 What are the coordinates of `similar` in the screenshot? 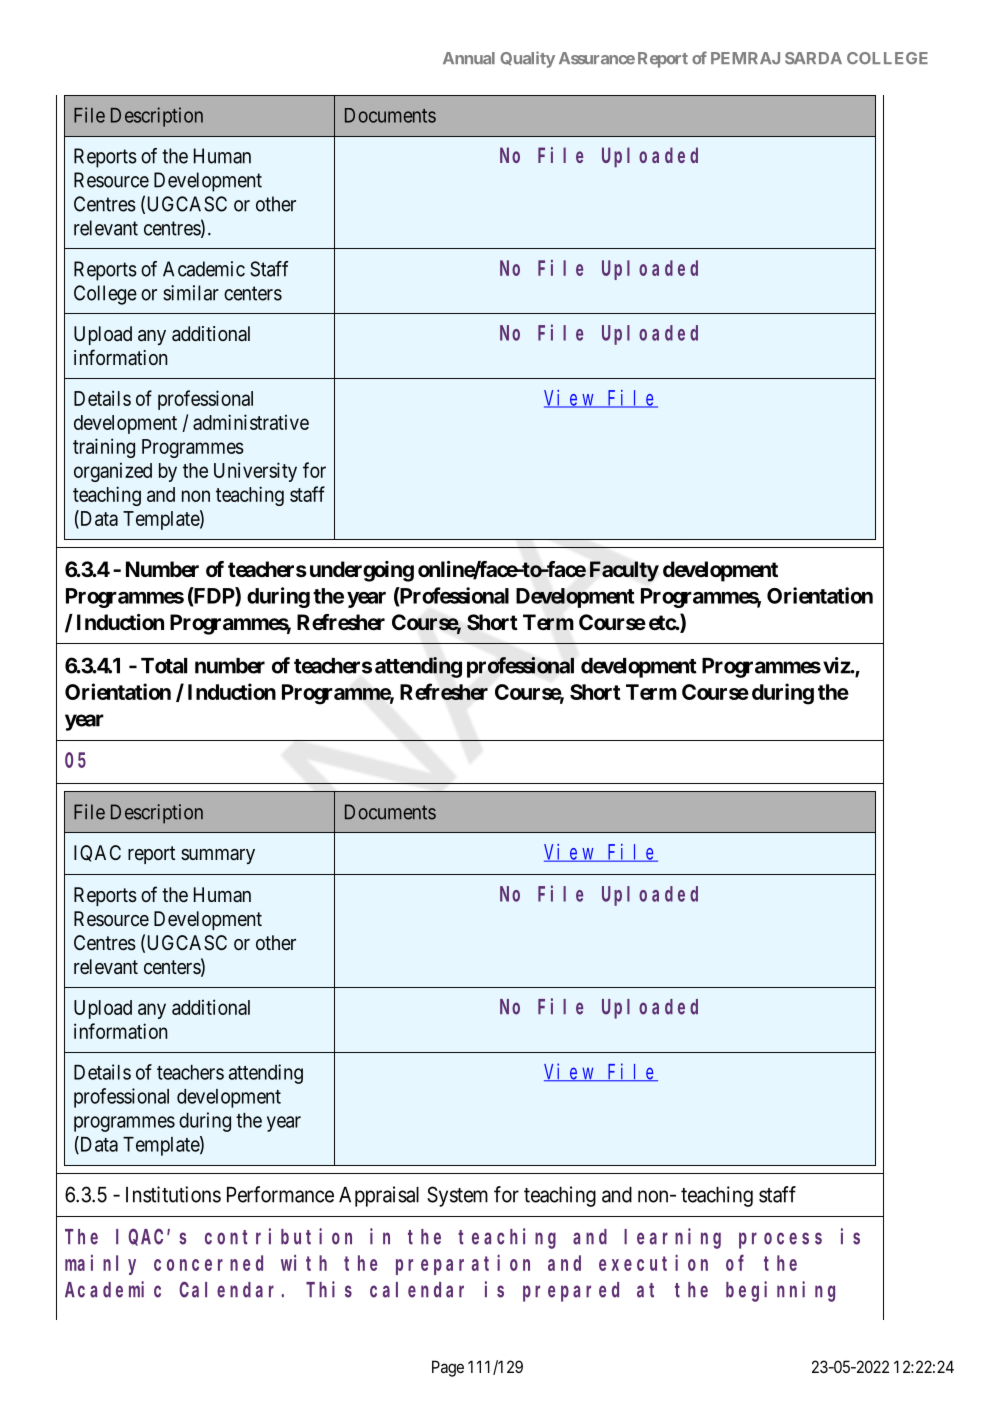 It's located at (191, 293).
